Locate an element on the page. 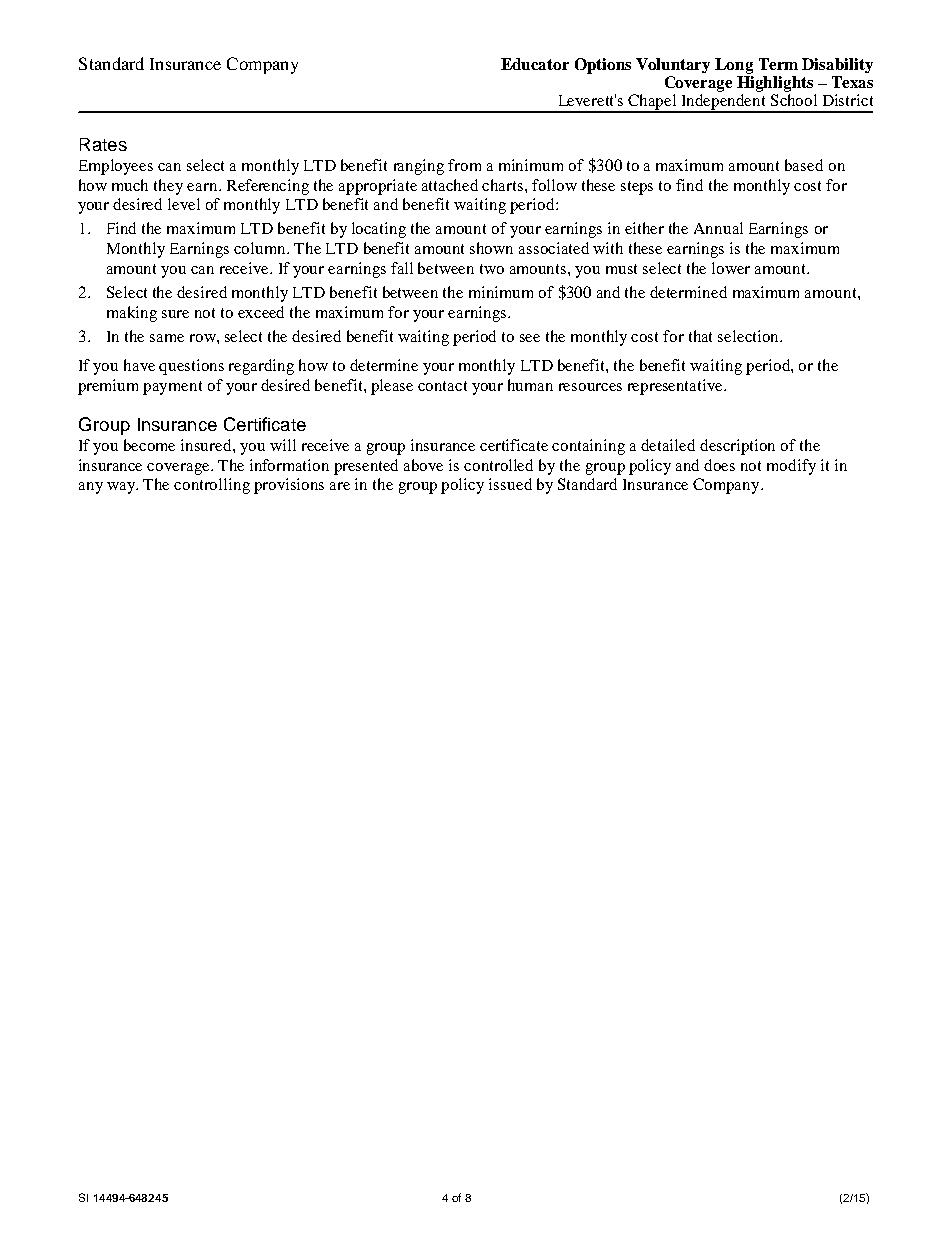 The height and width of the page is (1233, 952). controlled is located at coordinates (498, 465).
